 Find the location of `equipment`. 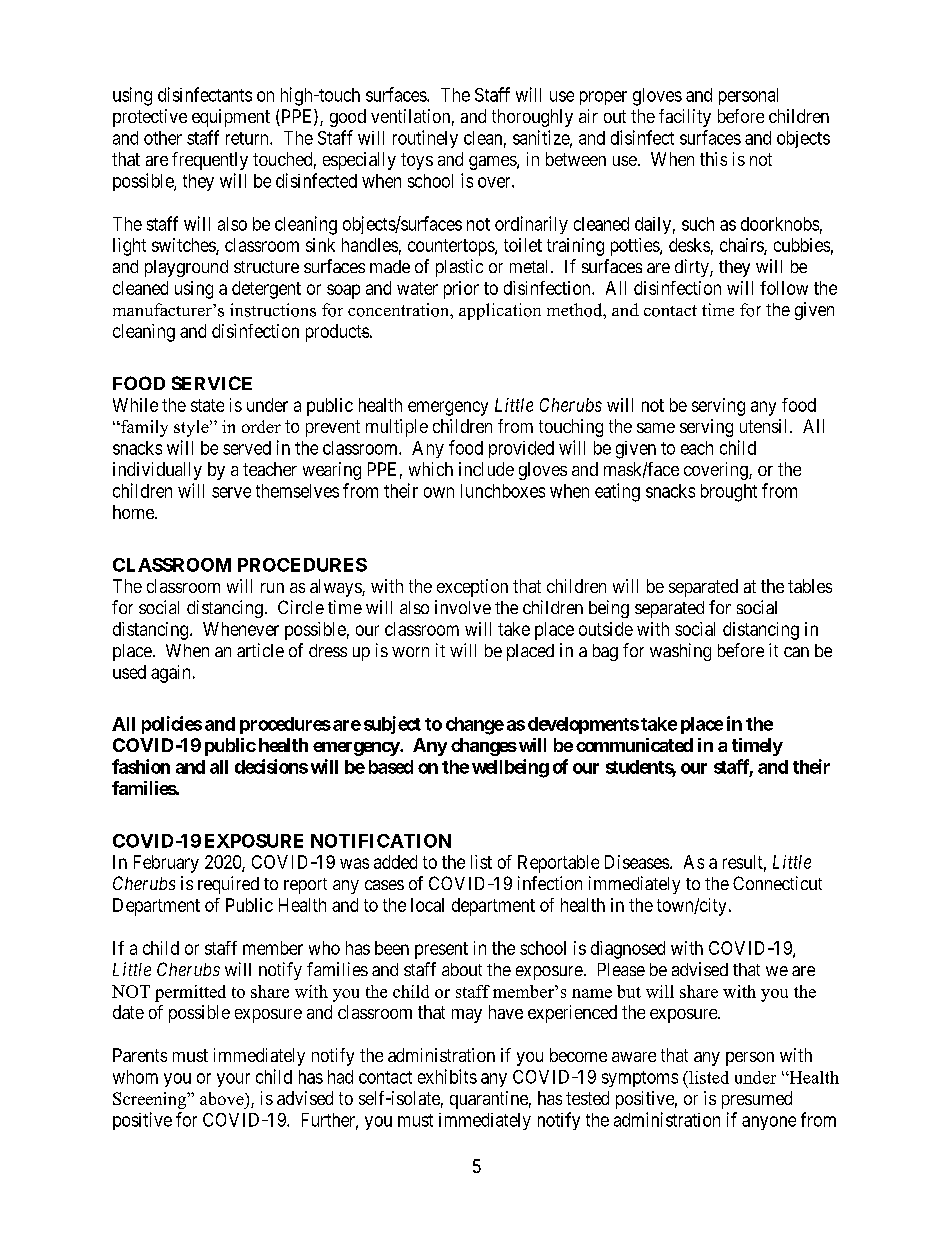

equipment is located at coordinates (231, 118).
